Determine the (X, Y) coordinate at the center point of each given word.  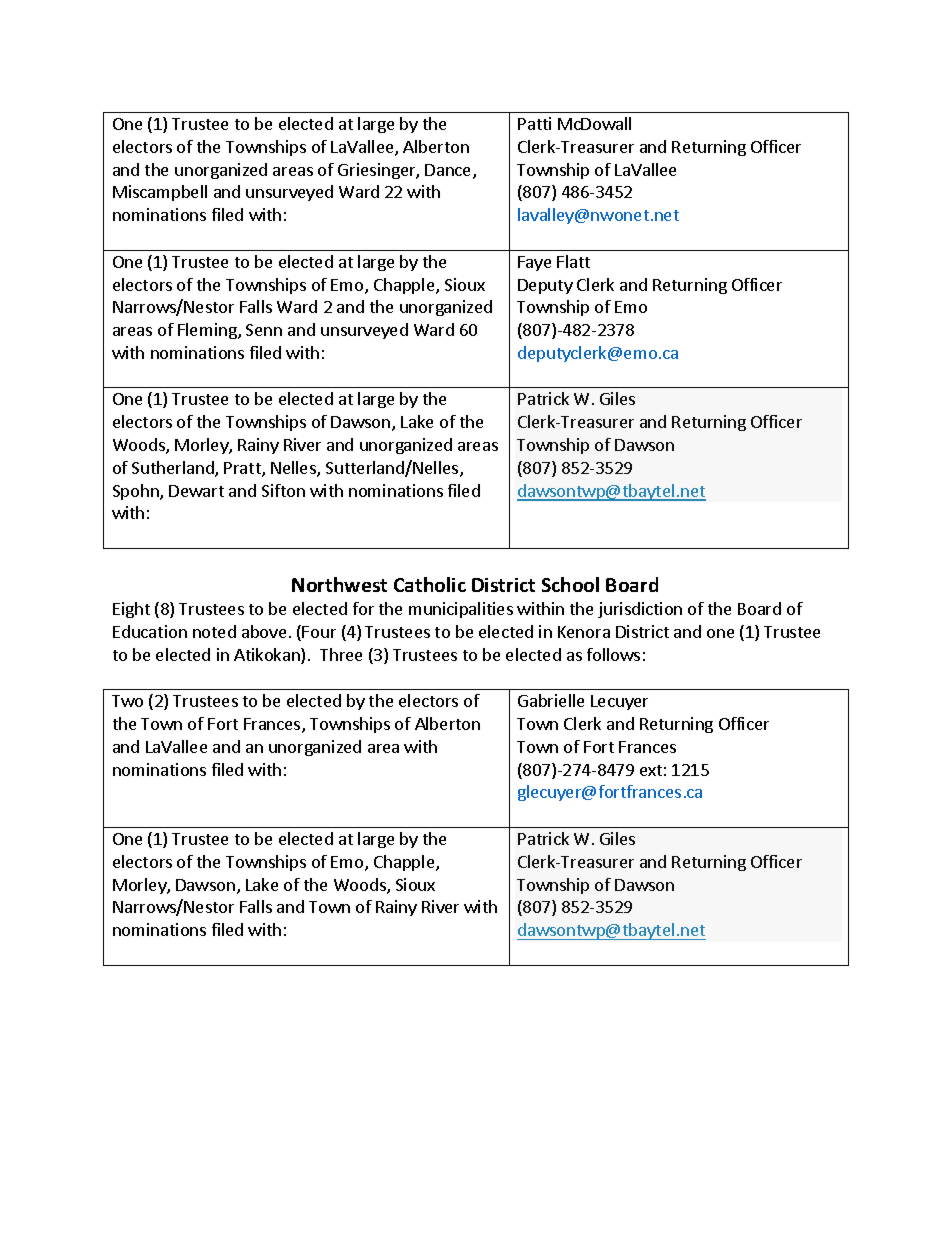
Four (319, 632)
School (570, 584)
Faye (534, 263)
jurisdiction (640, 610)
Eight (131, 610)
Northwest (339, 584)
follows (613, 654)
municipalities (461, 610)
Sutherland (174, 469)
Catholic (430, 584)
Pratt (243, 469)
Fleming (208, 331)
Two (127, 701)
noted (214, 631)
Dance (449, 171)
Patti (534, 123)
